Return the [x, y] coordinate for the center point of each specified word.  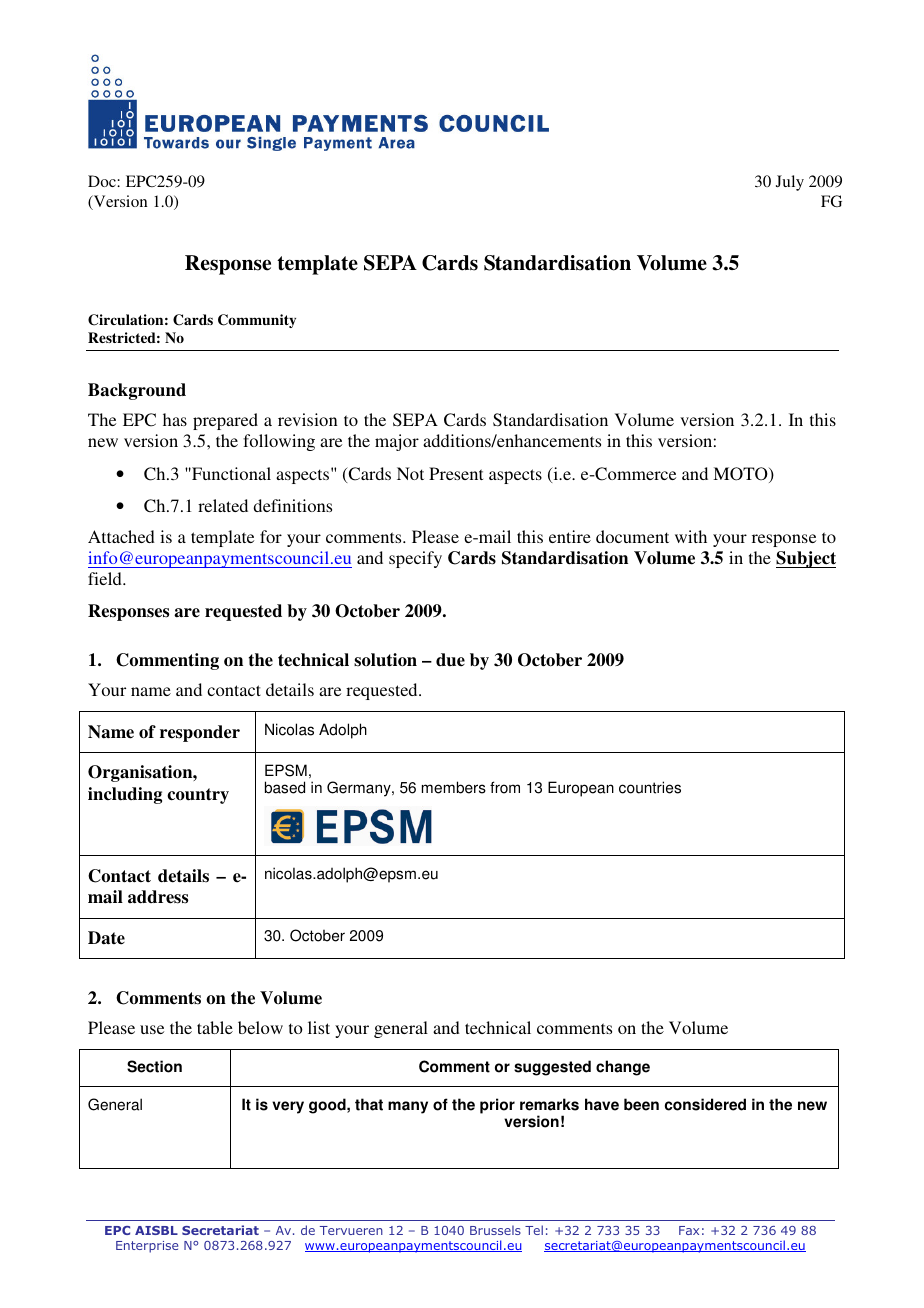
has [175, 419]
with [691, 536]
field [106, 578]
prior [497, 1106]
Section [154, 1066]
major [397, 442]
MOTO [741, 475]
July [790, 183]
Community [257, 321]
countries [650, 787]
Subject [806, 559]
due [450, 660]
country [198, 796]
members [454, 787]
